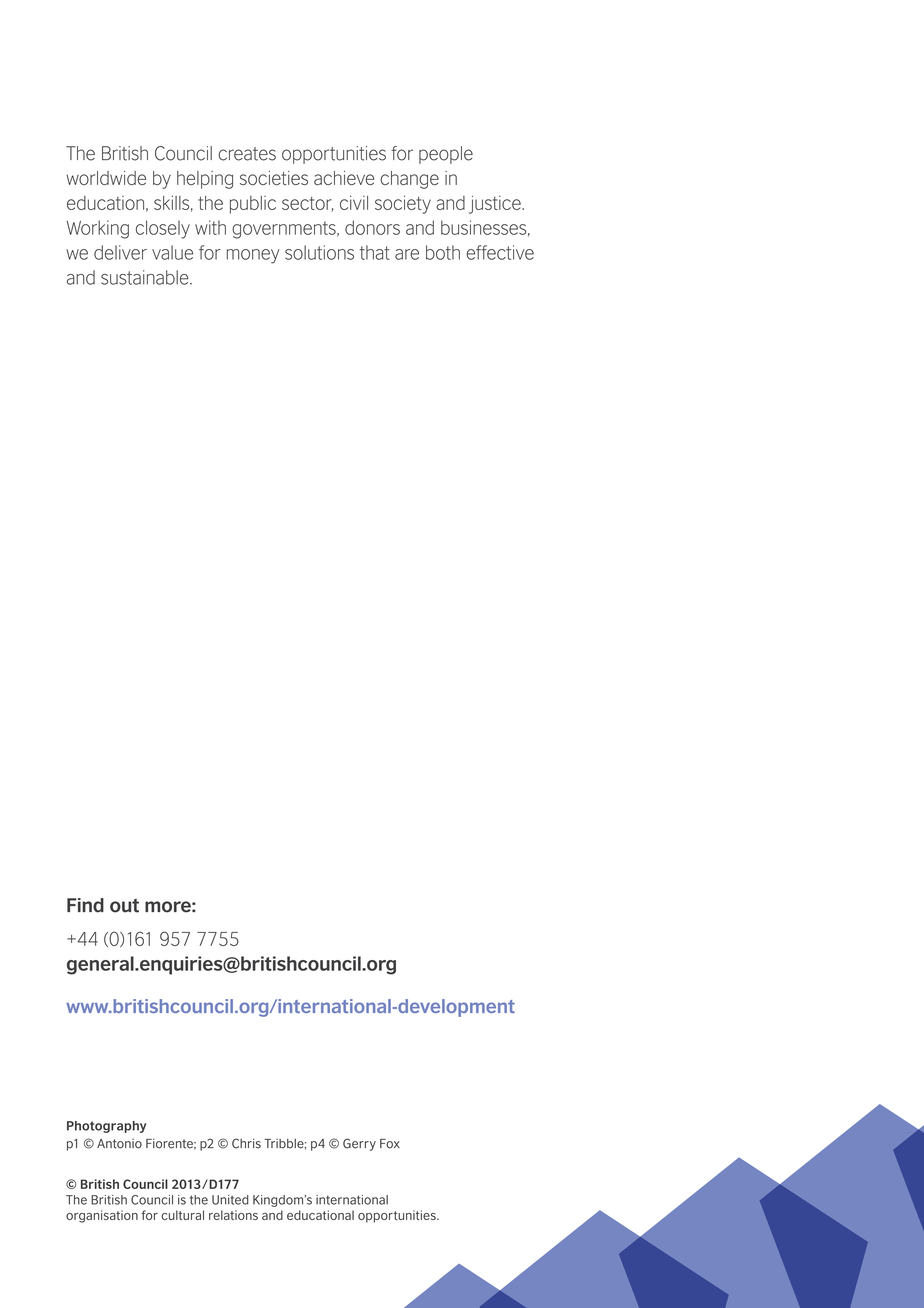 This screenshot has height=1308, width=924. Describe the element at coordinates (446, 155) in the screenshot. I see `people` at that location.
